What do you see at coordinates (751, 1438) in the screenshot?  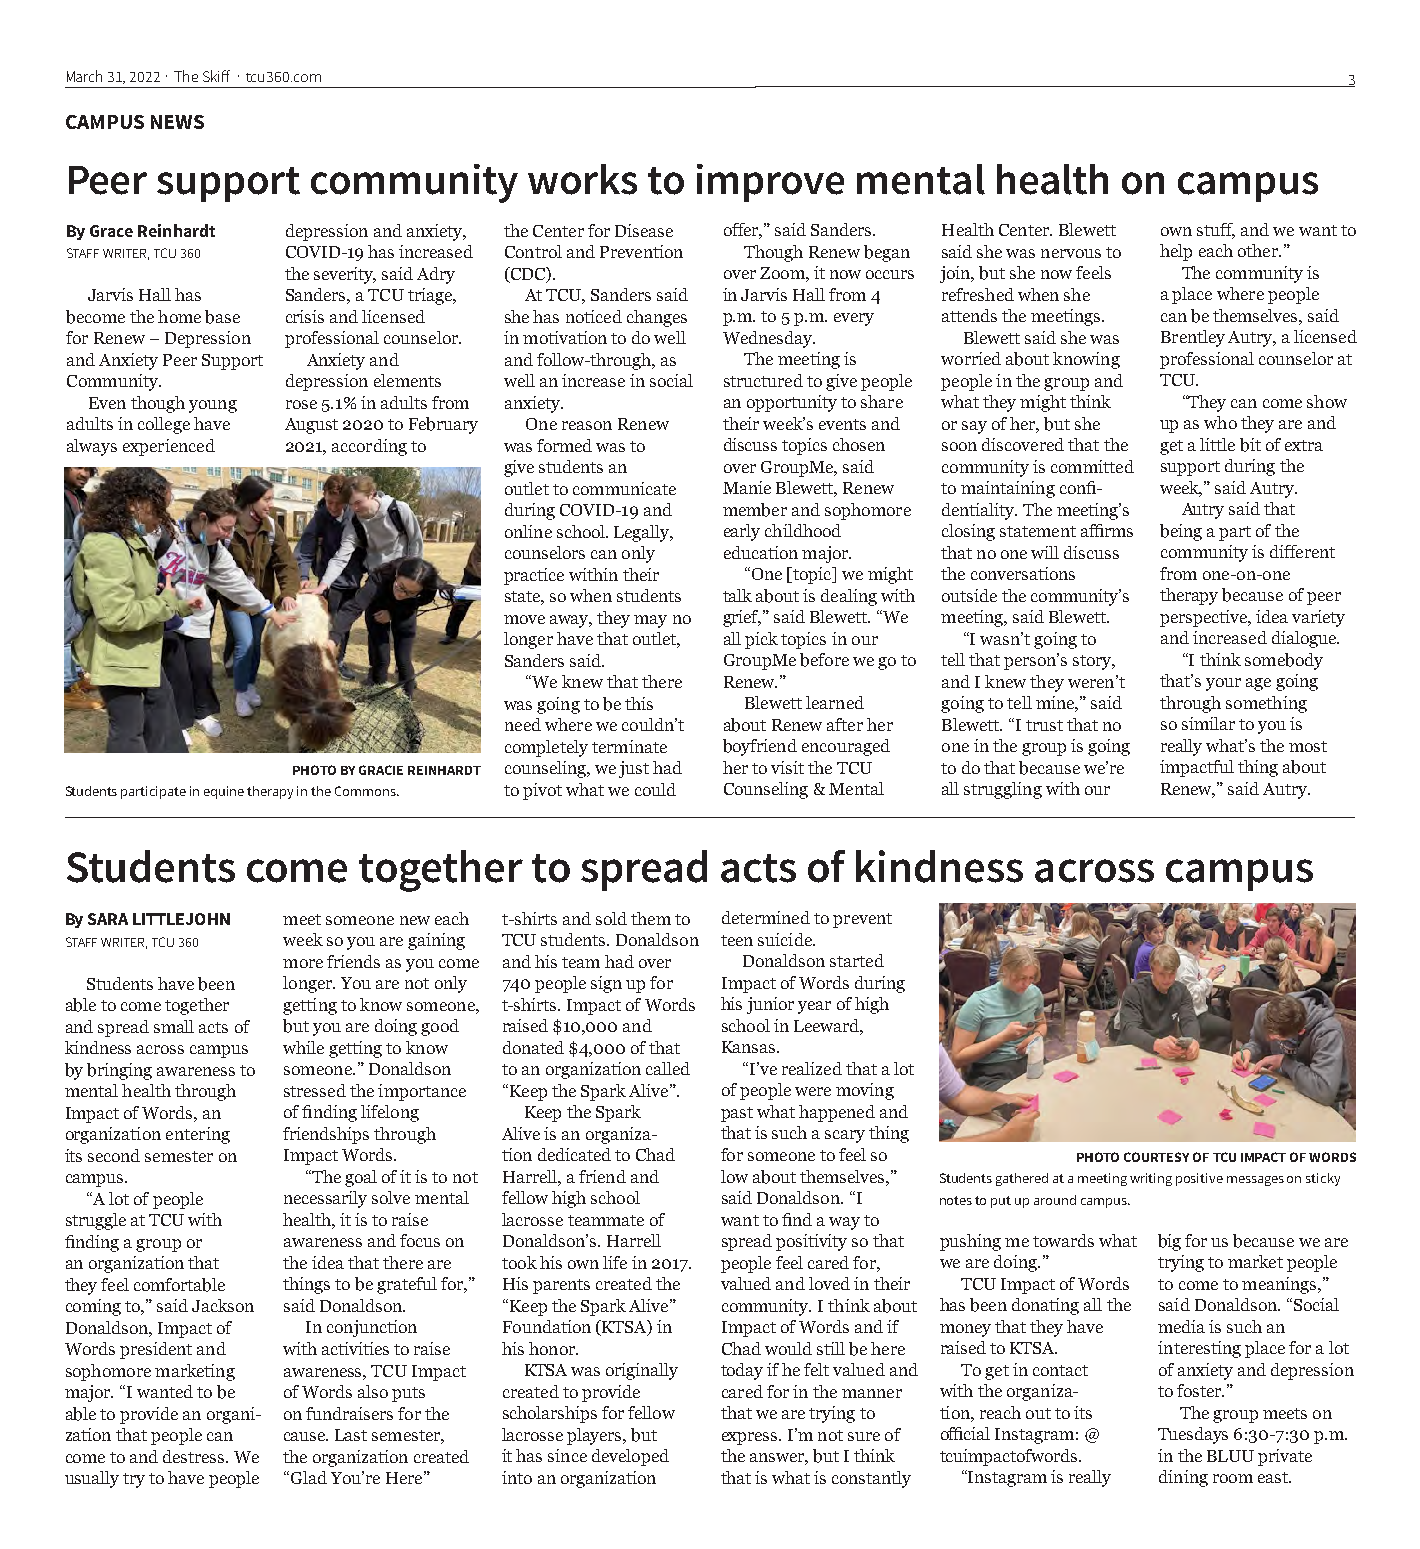 I see `express` at bounding box center [751, 1438].
